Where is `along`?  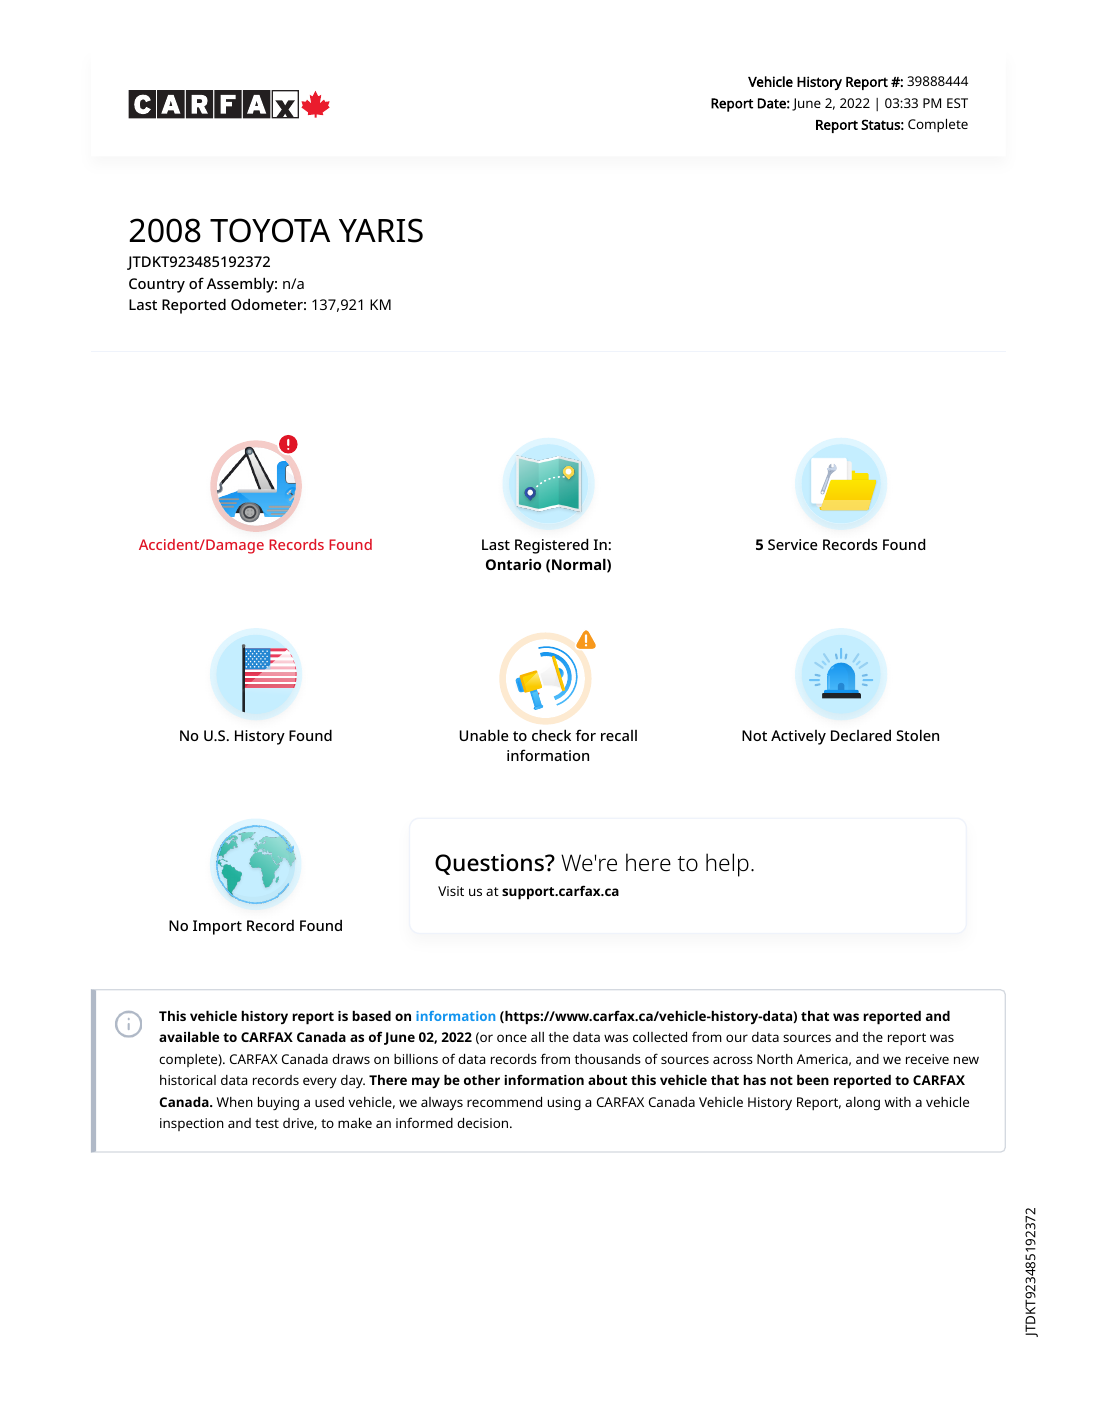 along is located at coordinates (863, 1104).
